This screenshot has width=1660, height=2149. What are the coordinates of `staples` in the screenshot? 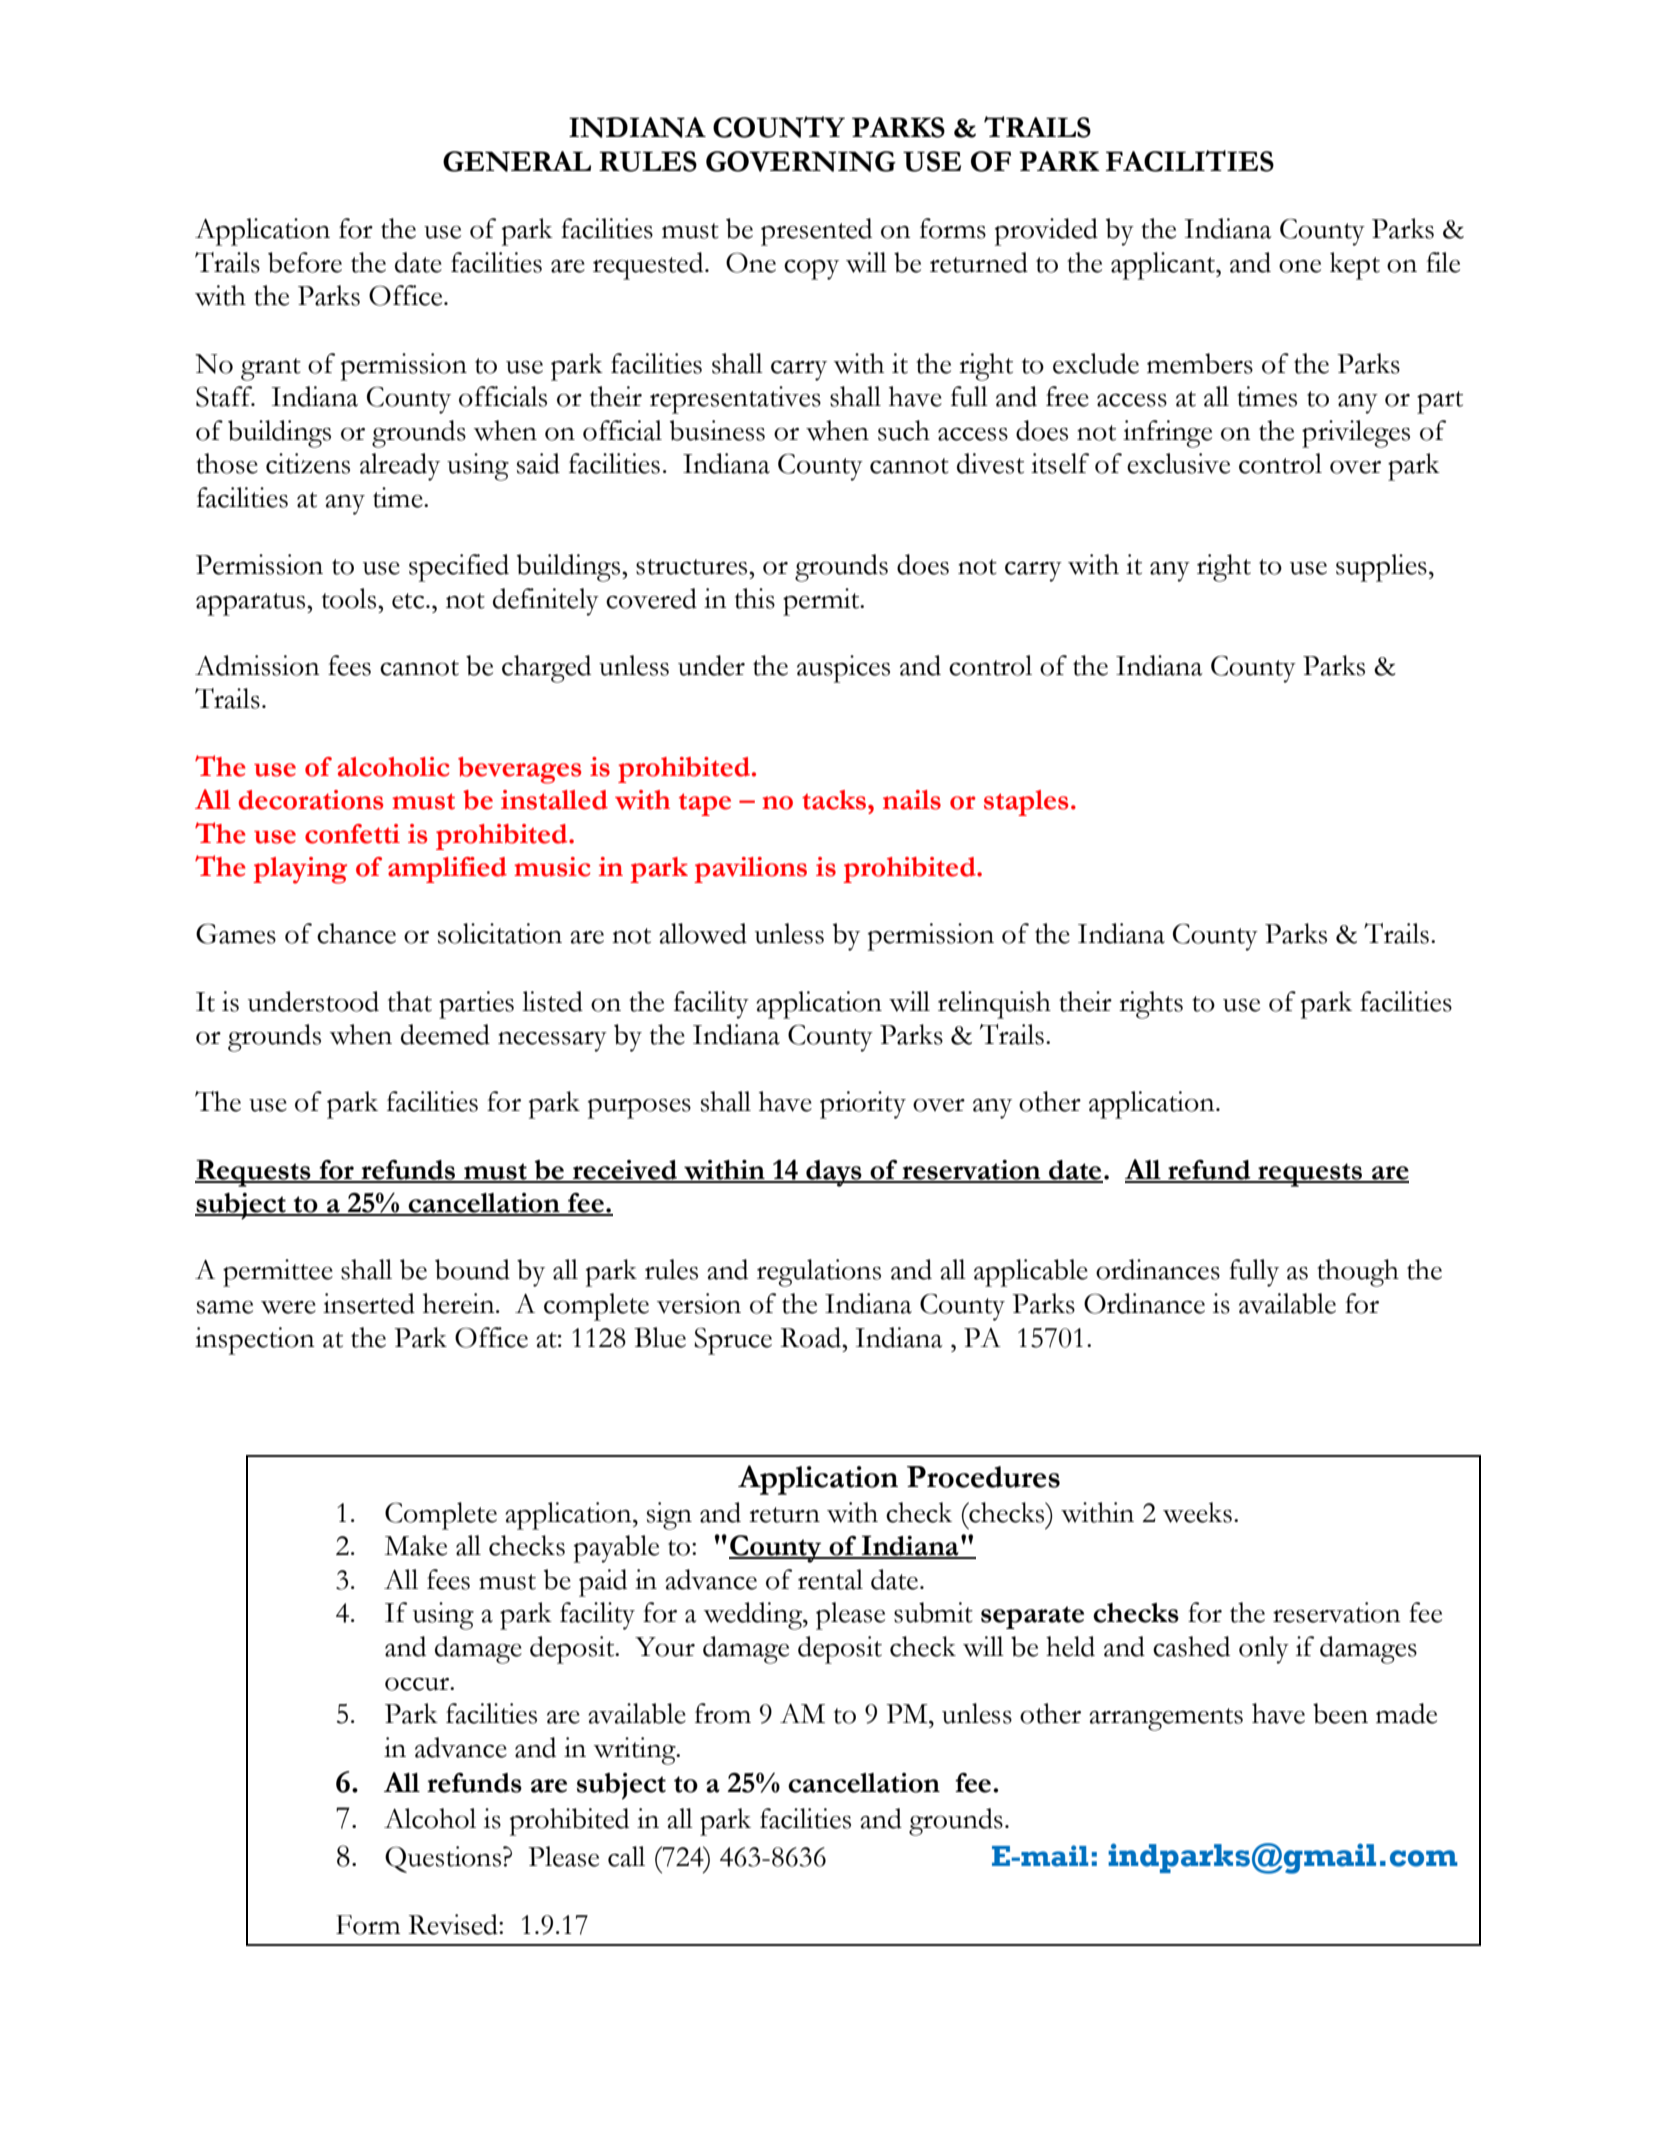 It's located at (1026, 803).
